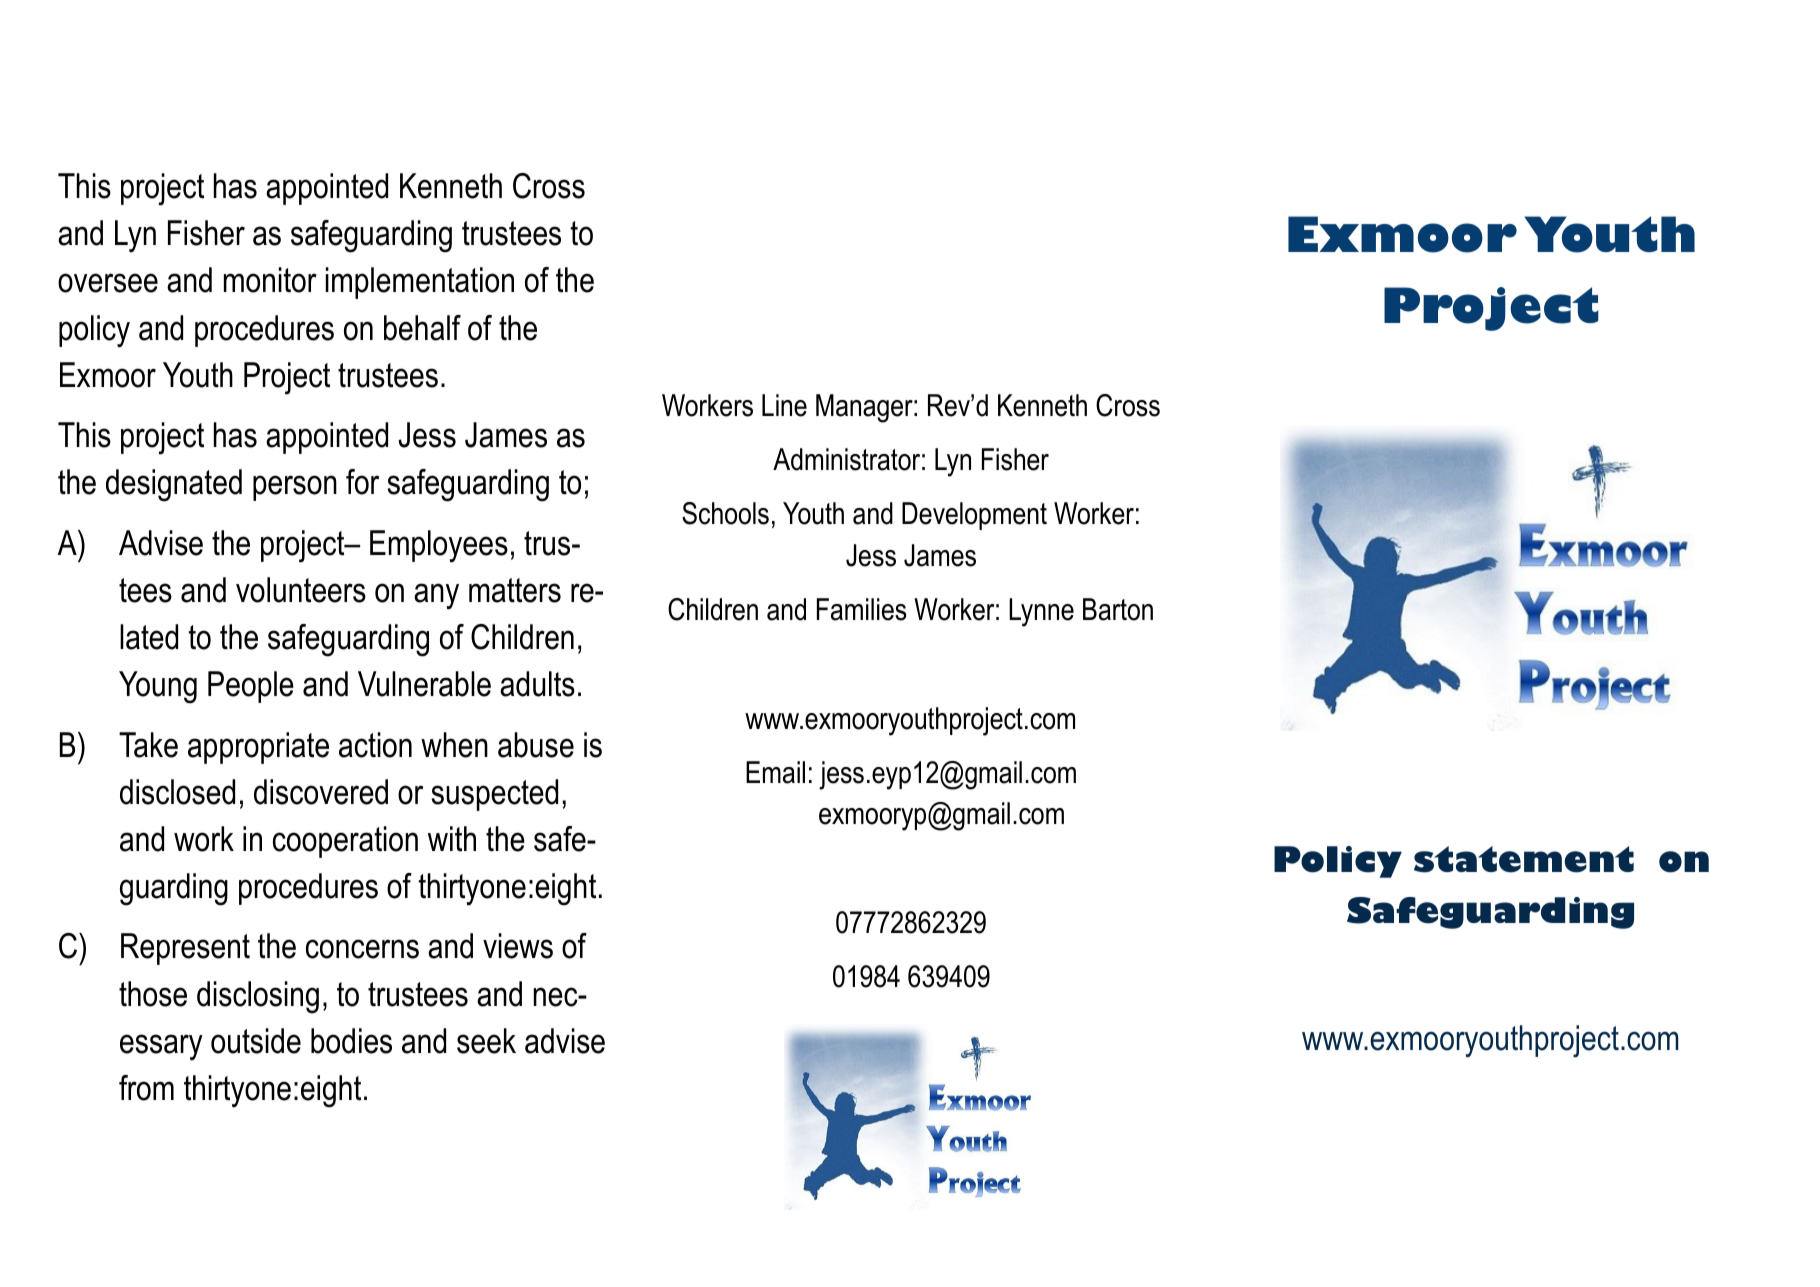 The height and width of the screenshot is (1287, 1820). Describe the element at coordinates (974, 516) in the screenshot. I see `Development` at that location.
